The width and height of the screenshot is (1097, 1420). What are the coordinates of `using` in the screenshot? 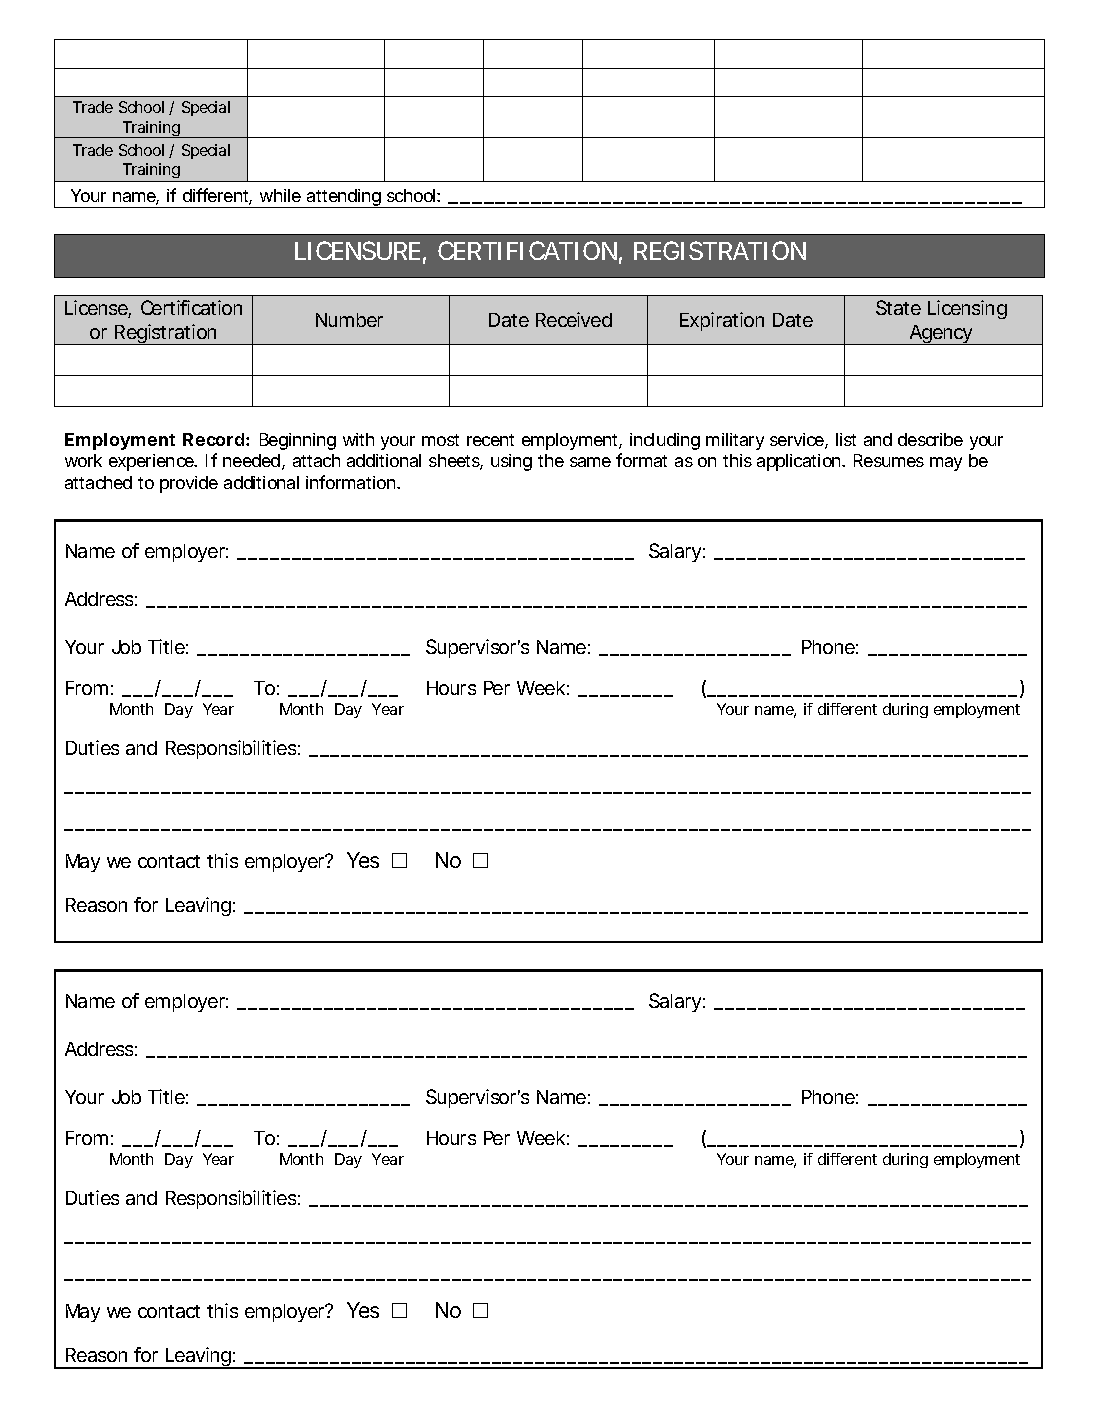 It's located at (511, 462).
